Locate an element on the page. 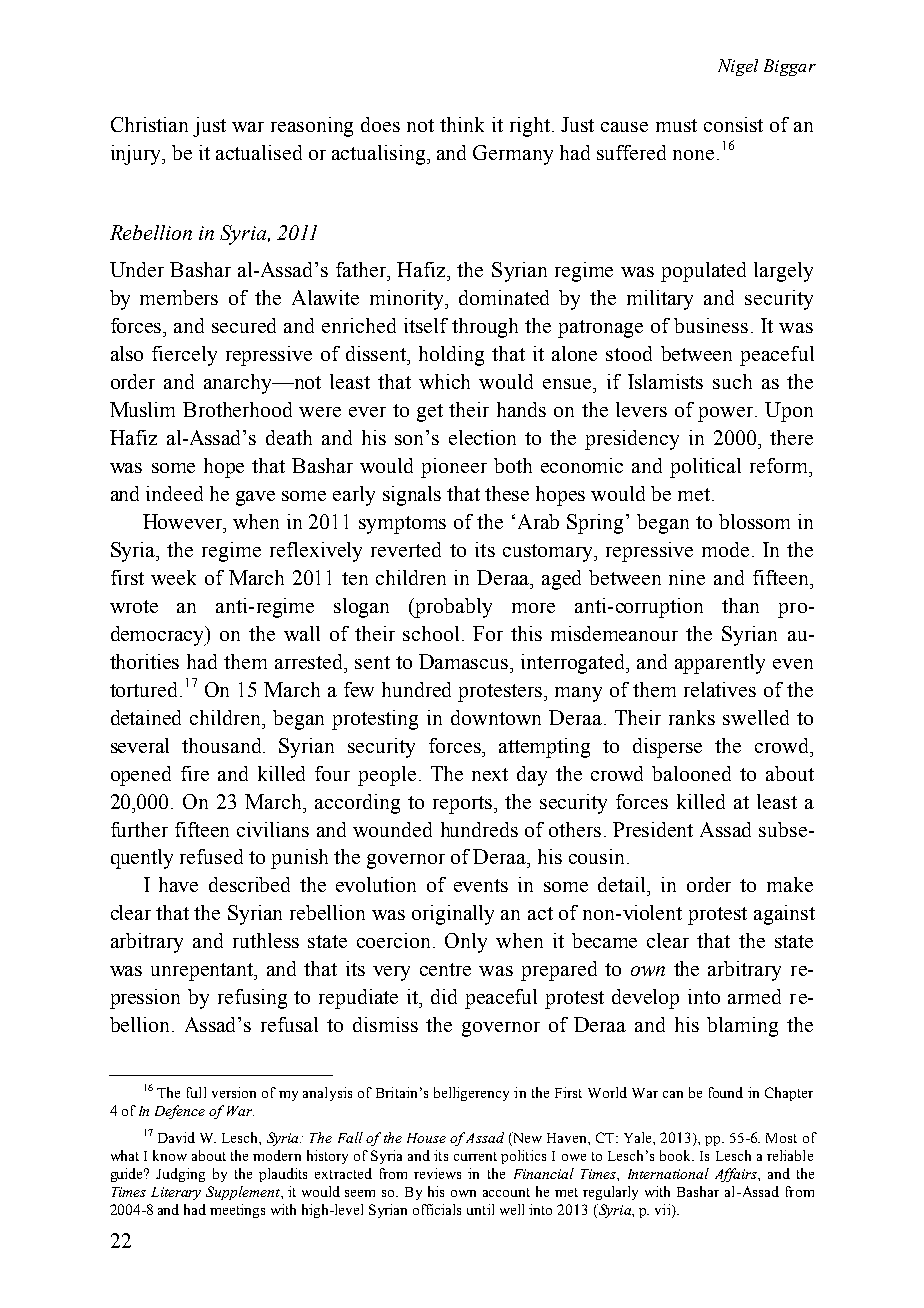  Judging is located at coordinates (180, 1175).
